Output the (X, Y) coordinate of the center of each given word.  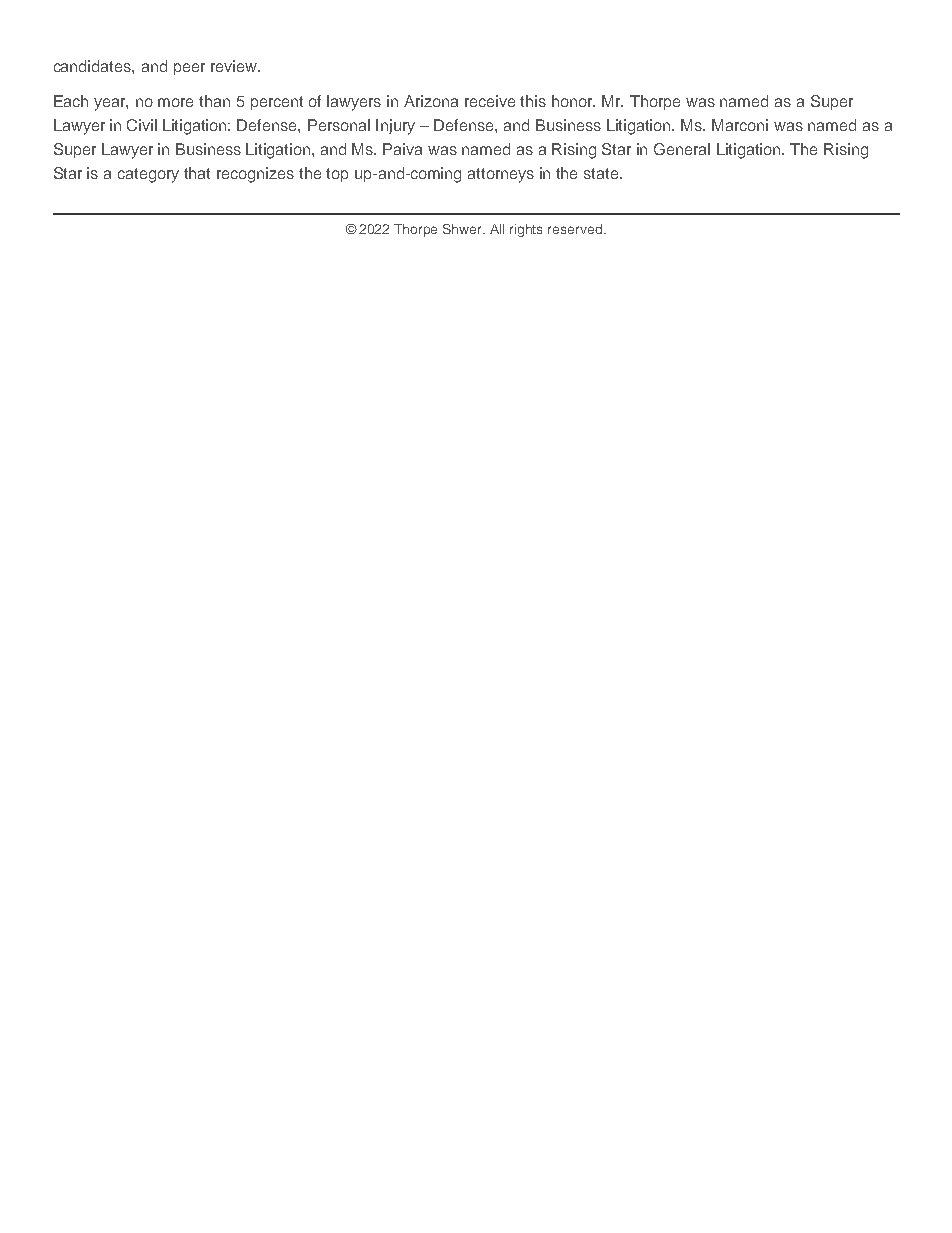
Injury (395, 127)
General (682, 149)
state (602, 173)
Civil (142, 125)
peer (189, 69)
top (337, 175)
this (533, 101)
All (497, 229)
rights (526, 230)
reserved (575, 229)
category (148, 175)
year (111, 104)
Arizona (431, 101)
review (235, 66)
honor (573, 101)
